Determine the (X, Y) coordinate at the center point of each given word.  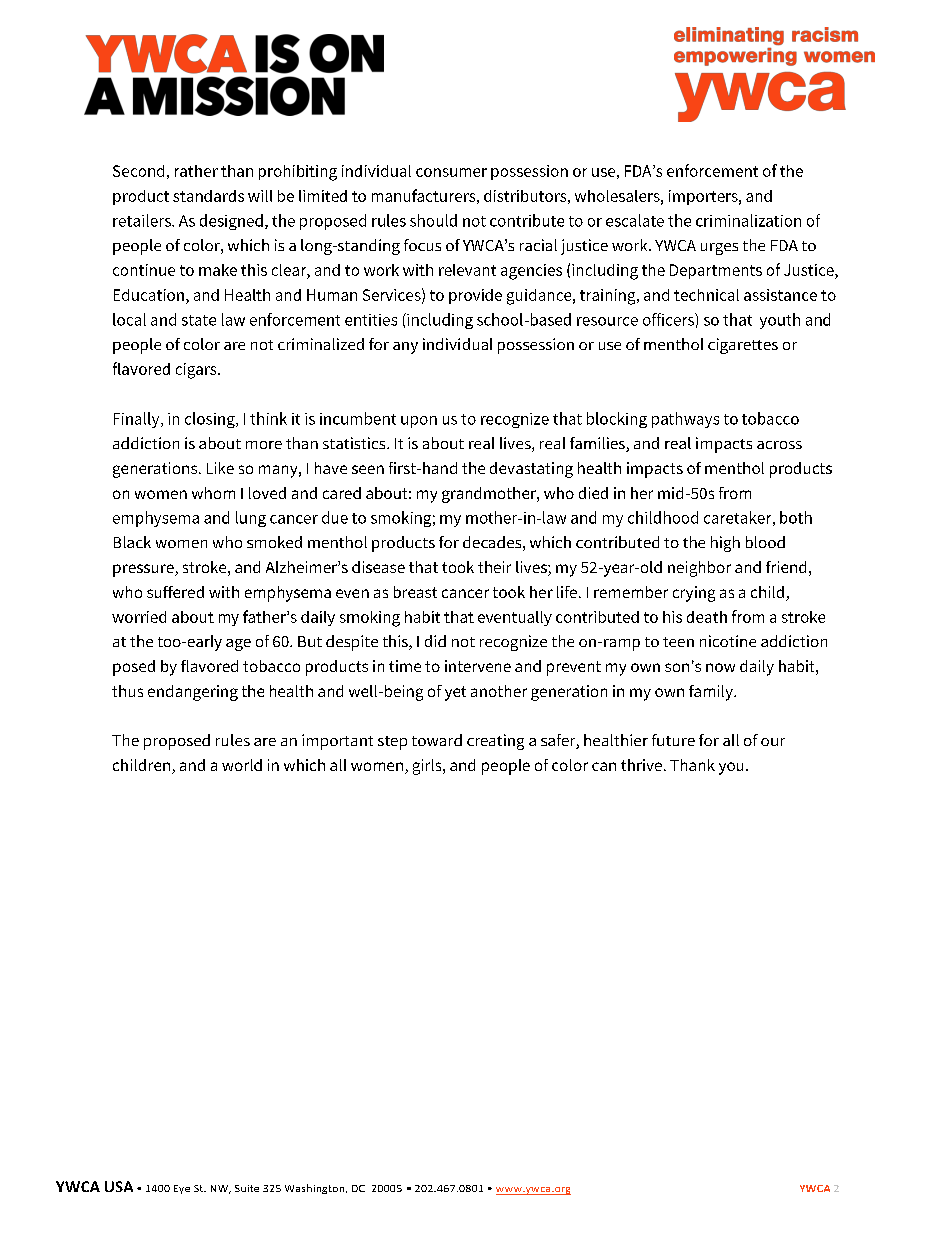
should (433, 220)
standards (208, 196)
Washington (316, 1189)
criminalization (748, 220)
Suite (247, 1188)
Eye (182, 1189)
